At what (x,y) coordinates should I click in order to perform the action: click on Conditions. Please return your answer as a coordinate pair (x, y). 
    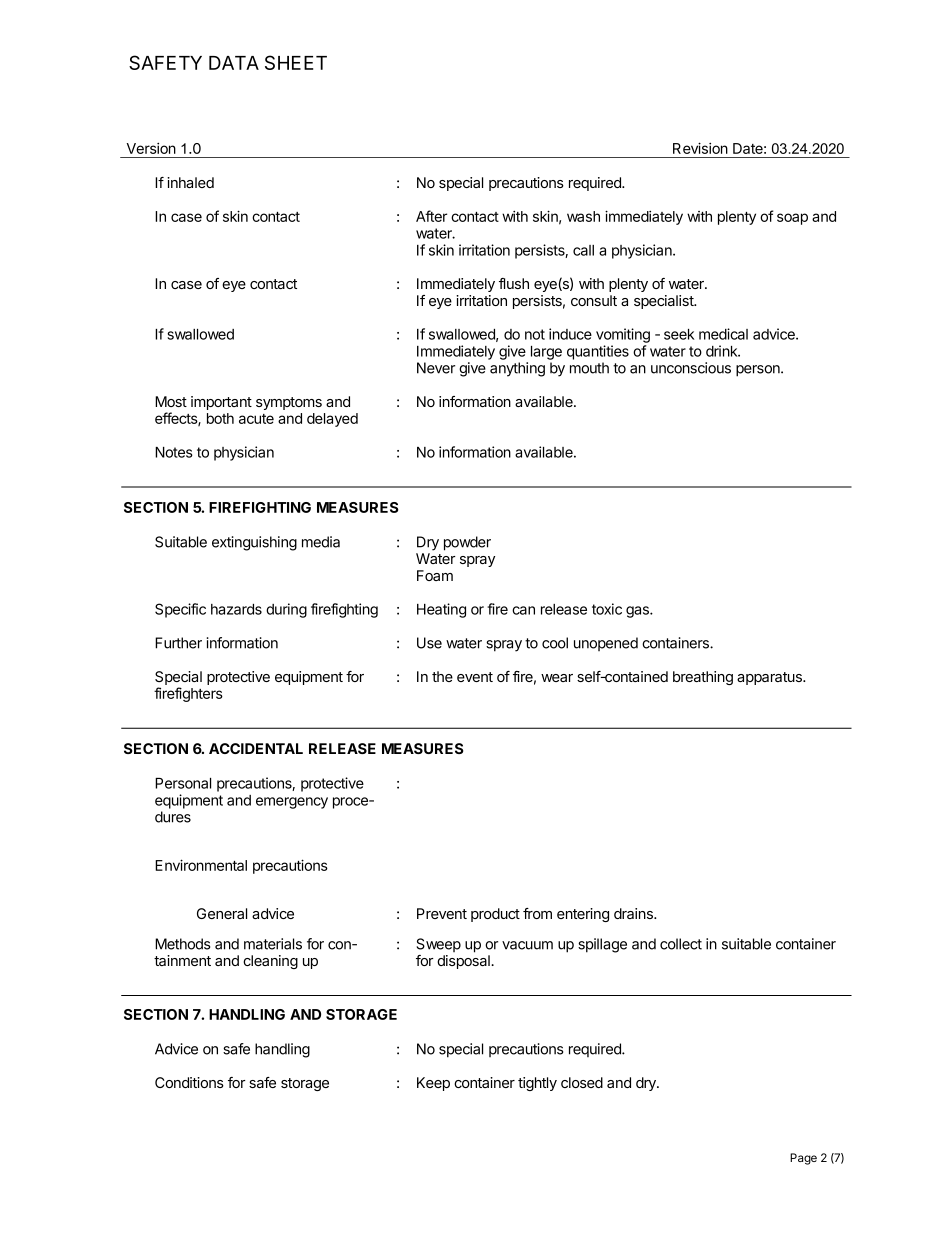
    Looking at the image, I should click on (189, 1082).
